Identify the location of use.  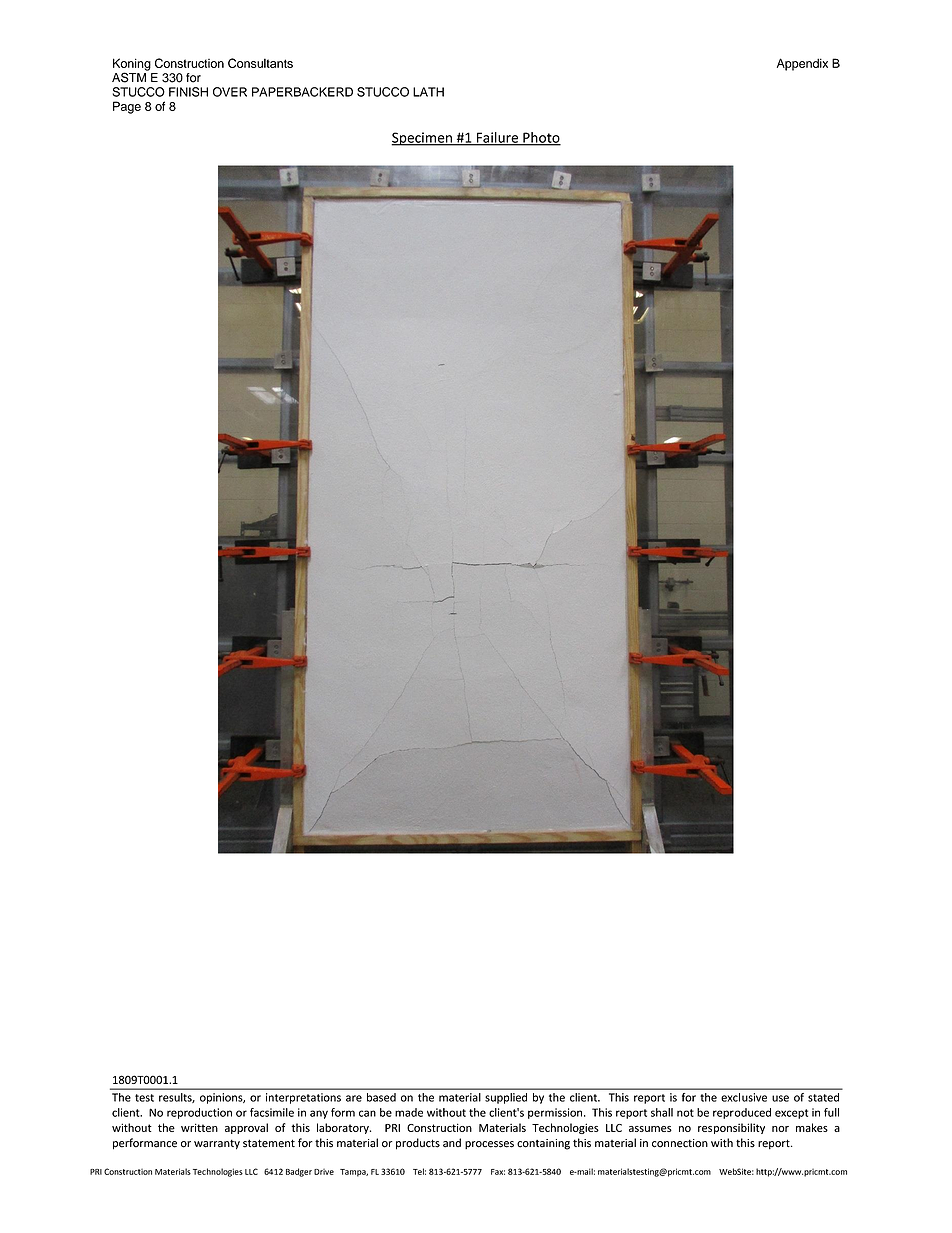
(780, 1098).
